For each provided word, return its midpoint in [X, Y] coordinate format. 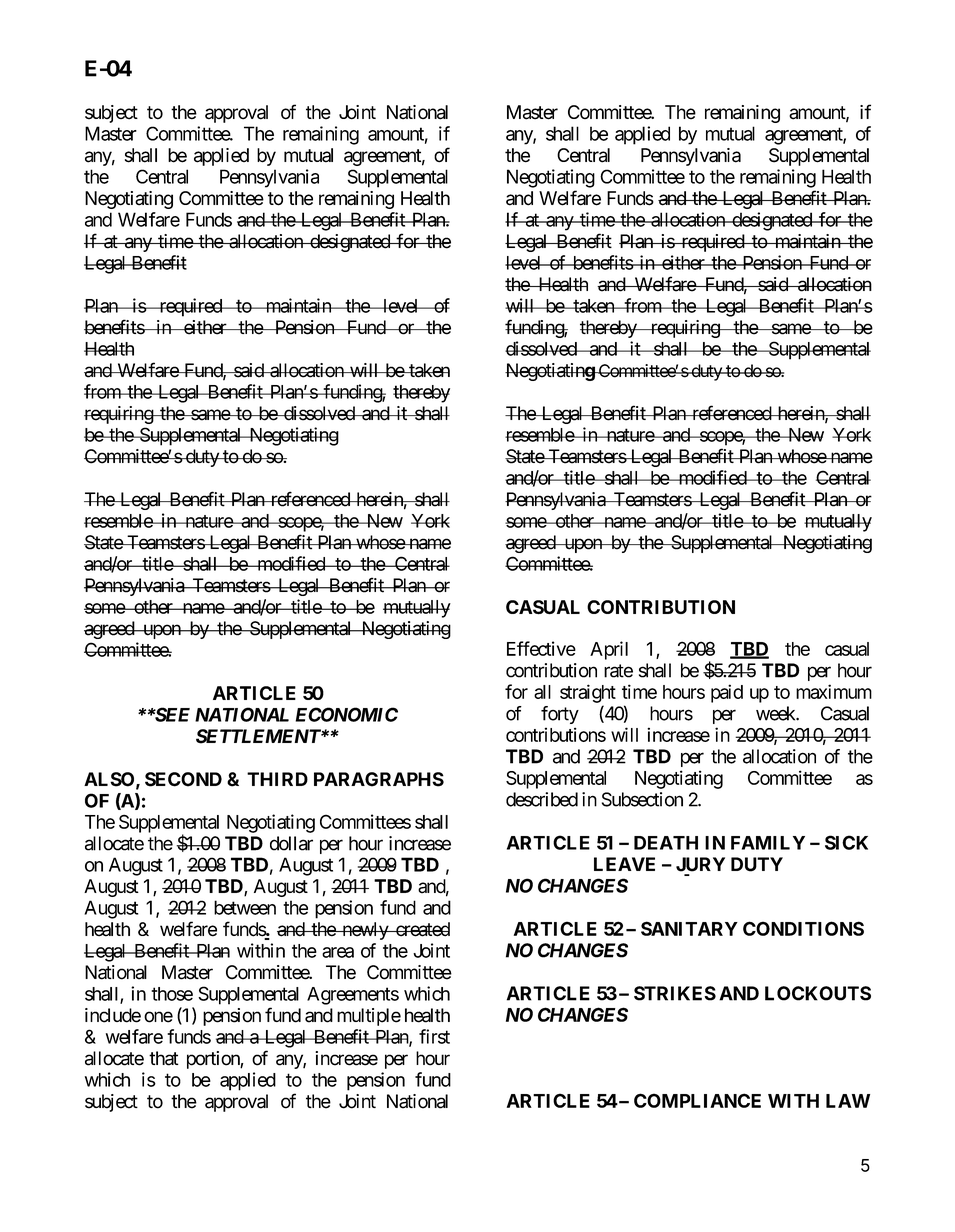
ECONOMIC [347, 714]
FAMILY [768, 843]
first [434, 1036]
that [164, 1058]
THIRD [277, 779]
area [338, 952]
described [542, 799]
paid [727, 693]
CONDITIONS [803, 928]
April [609, 650]
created [421, 929]
